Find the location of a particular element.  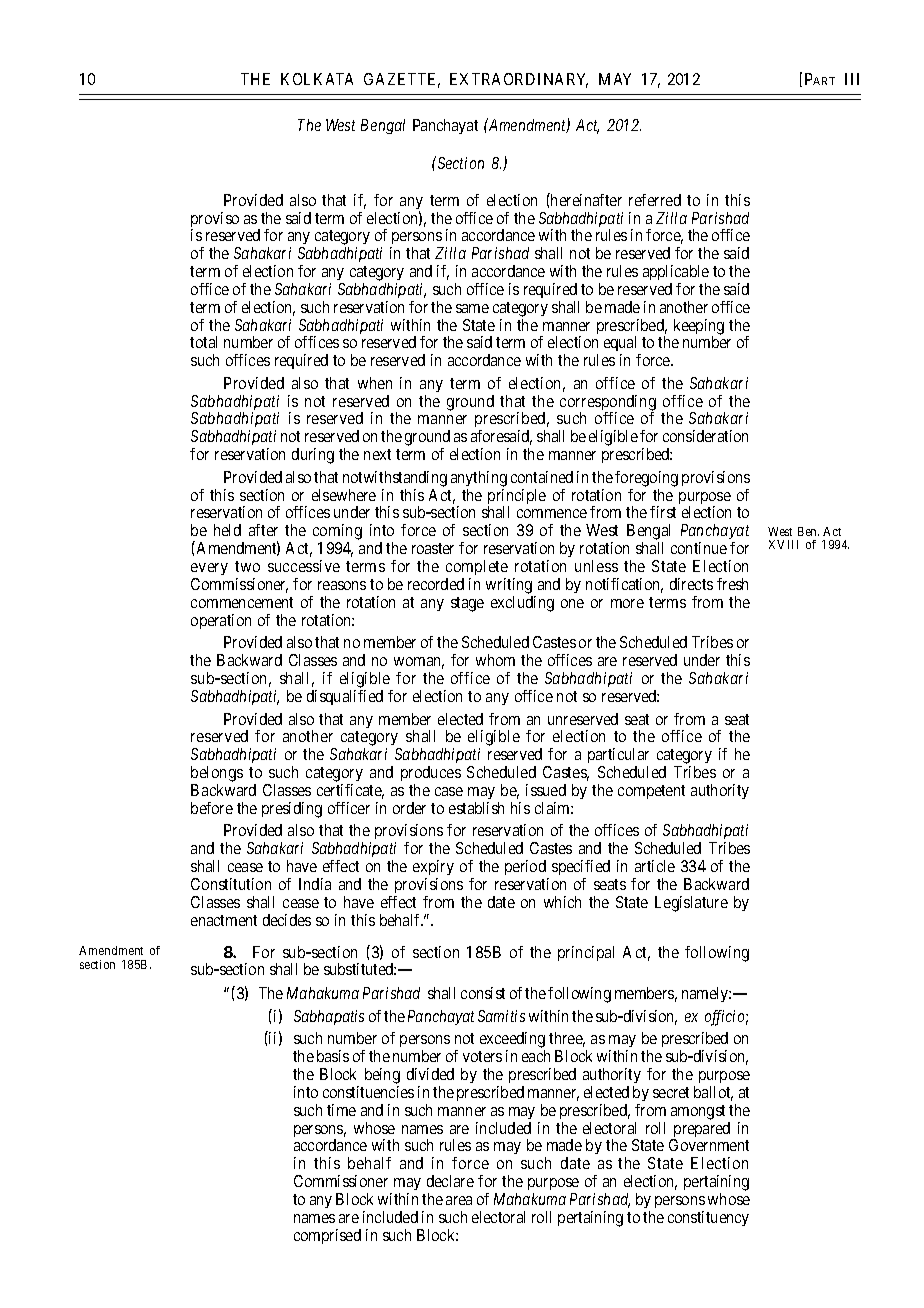

EXTRAORDINARY is located at coordinates (519, 80).
